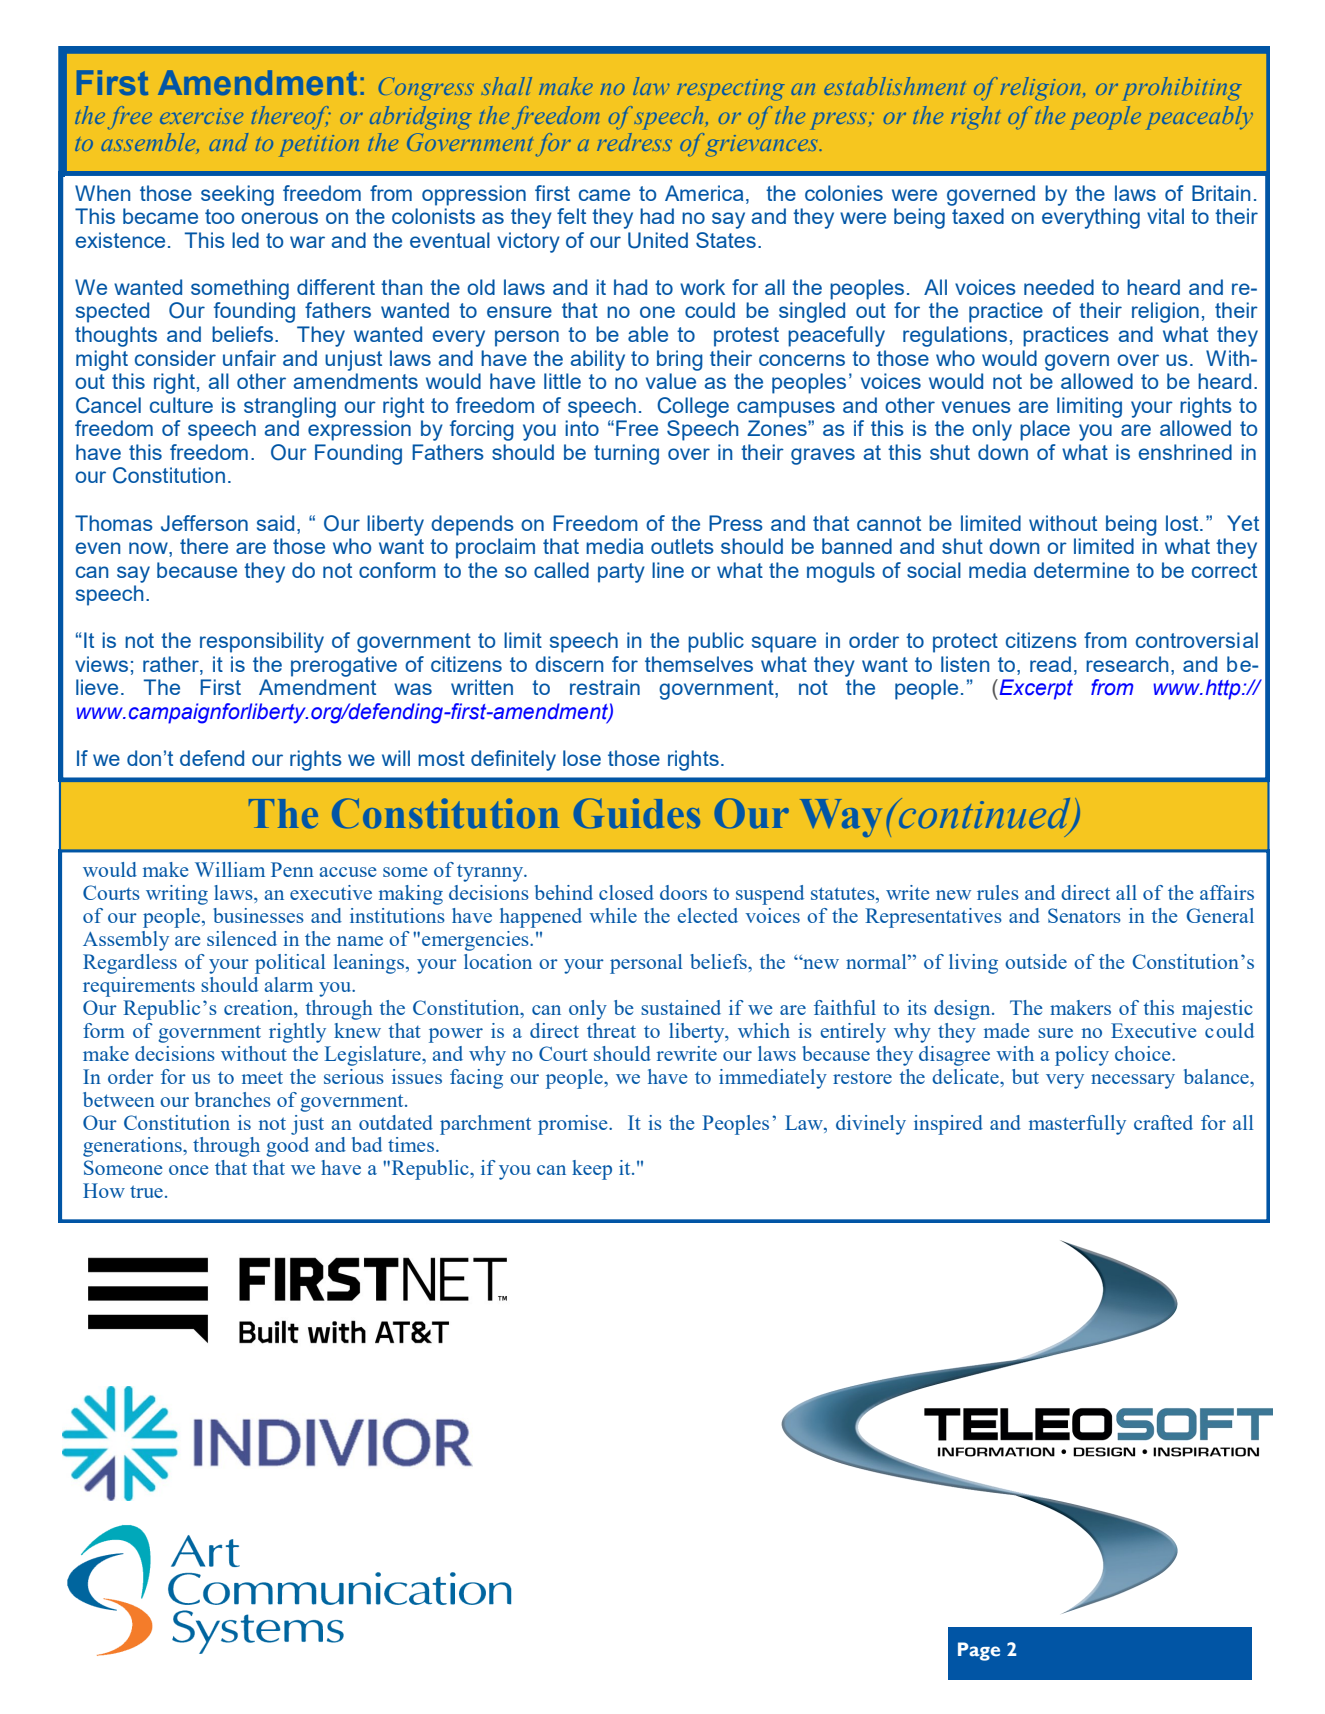 This screenshot has height=1714, width=1325. I want to click on Senators, so click(1084, 915).
